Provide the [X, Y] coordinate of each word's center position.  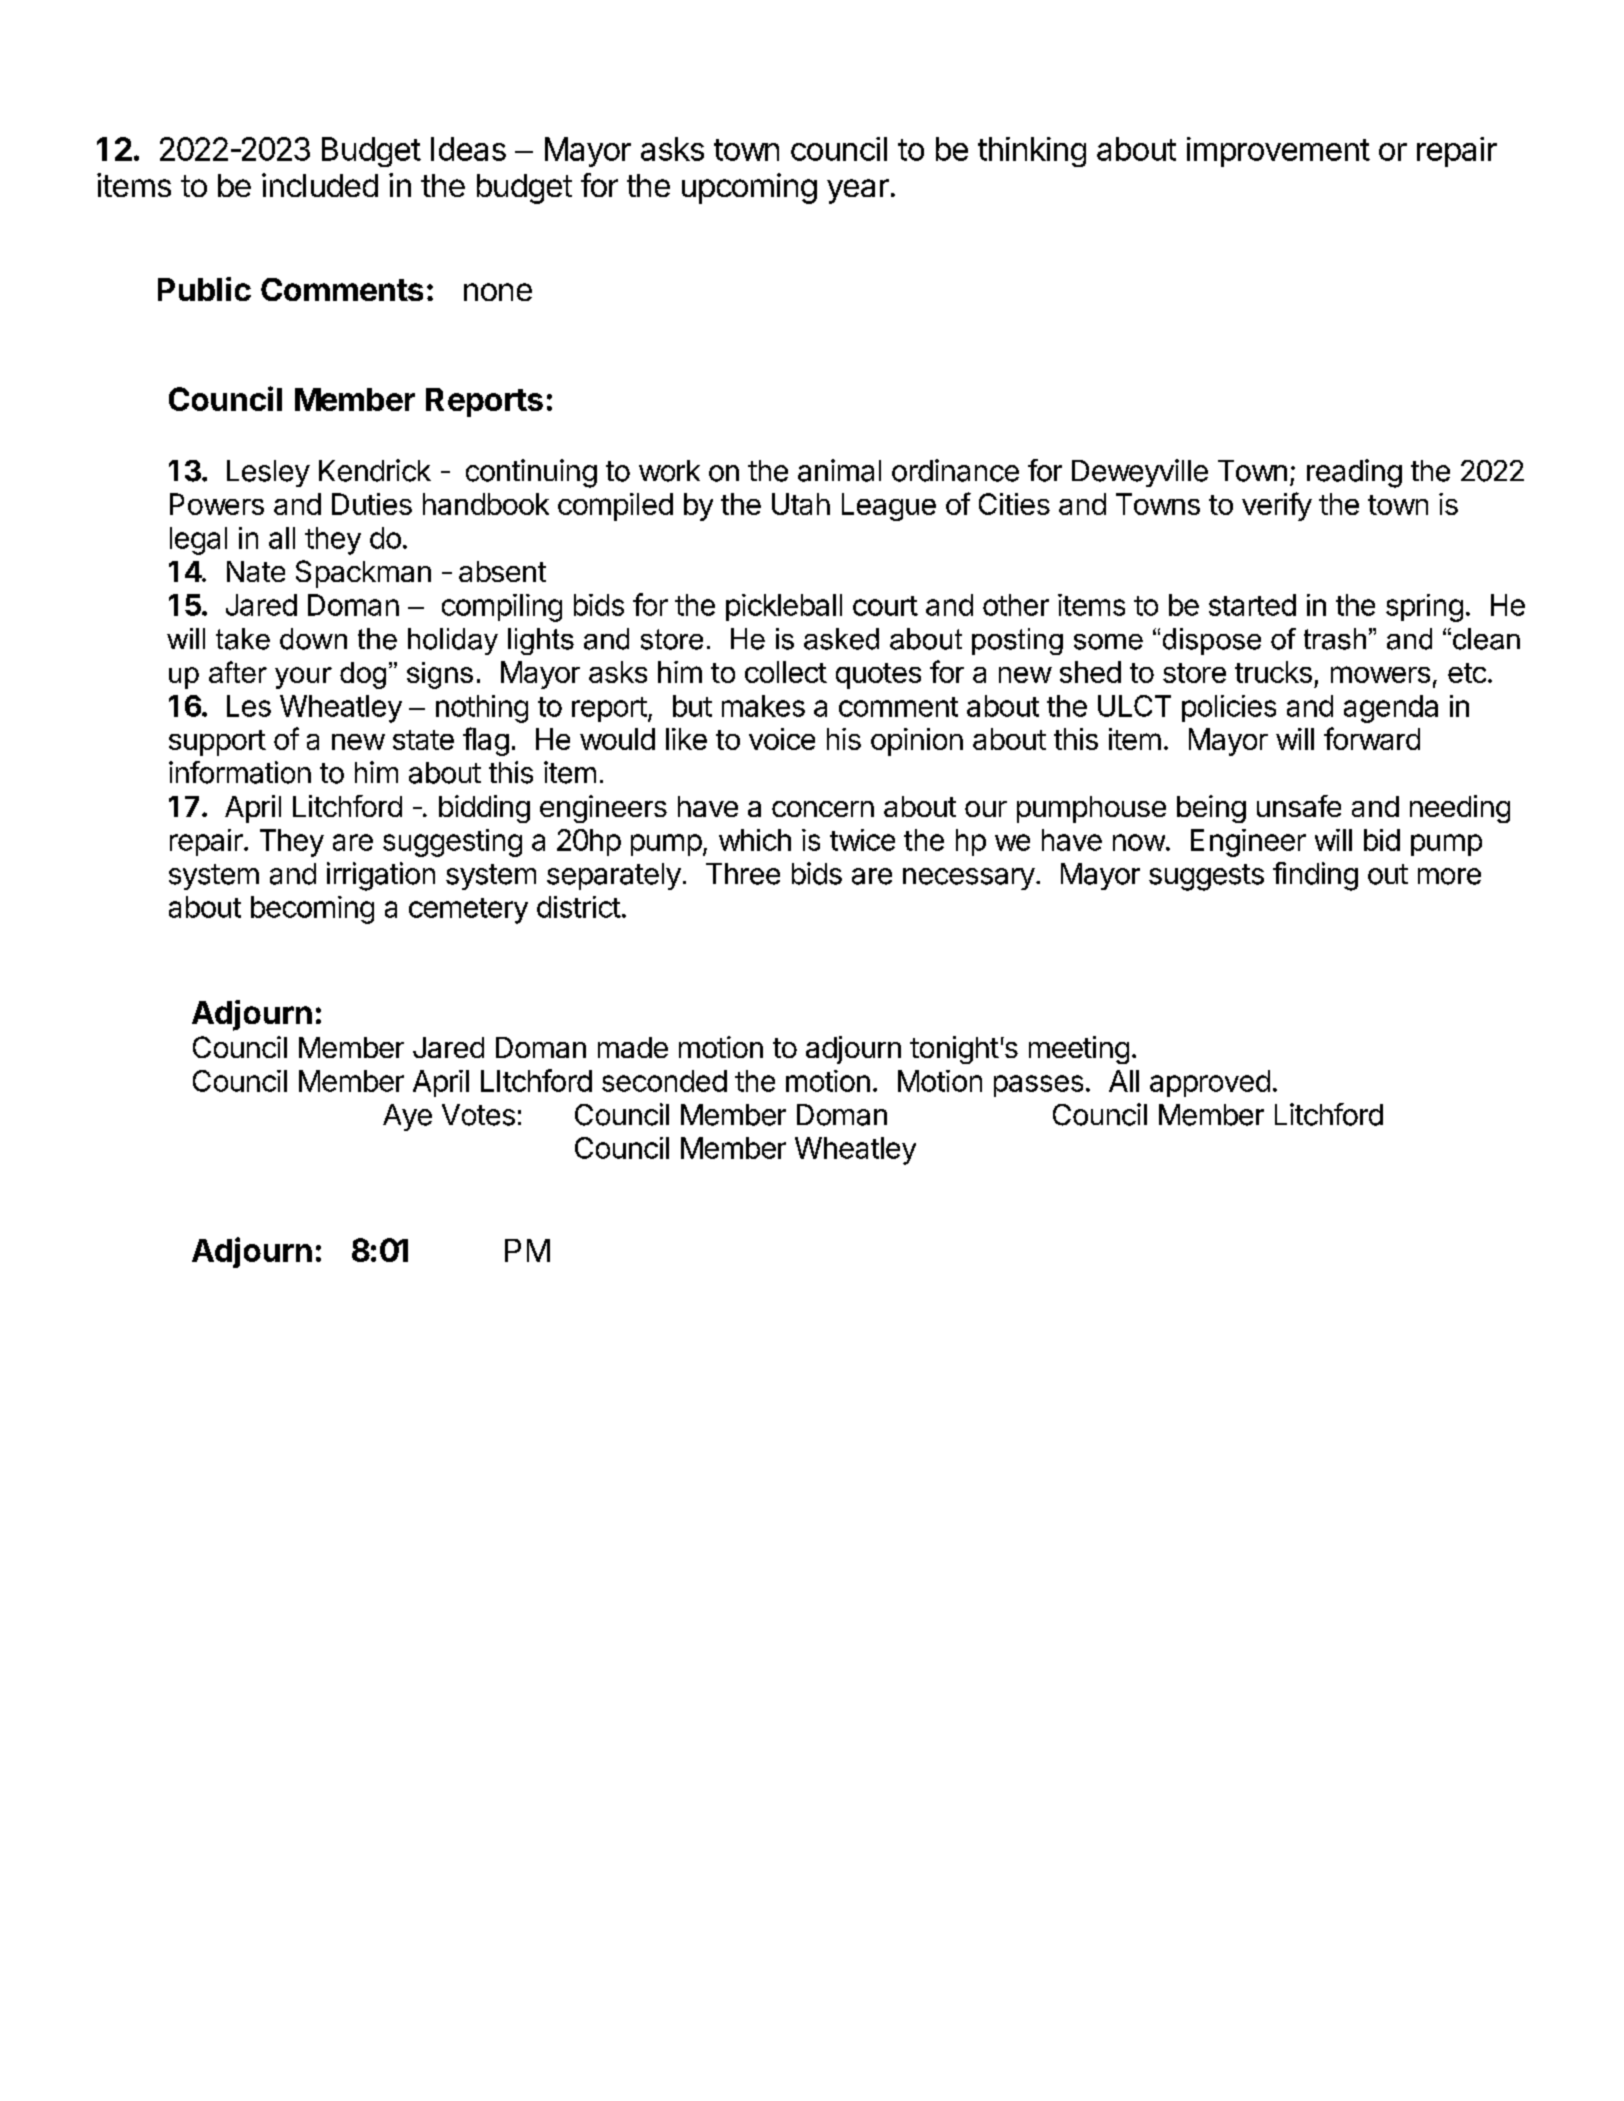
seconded [664, 1081]
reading [1354, 473]
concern [823, 809]
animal [839, 470]
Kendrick [375, 470]
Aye [407, 1117]
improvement [1278, 152]
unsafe [1299, 806]
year [858, 191]
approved [1210, 1083]
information [240, 772]
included [320, 185]
